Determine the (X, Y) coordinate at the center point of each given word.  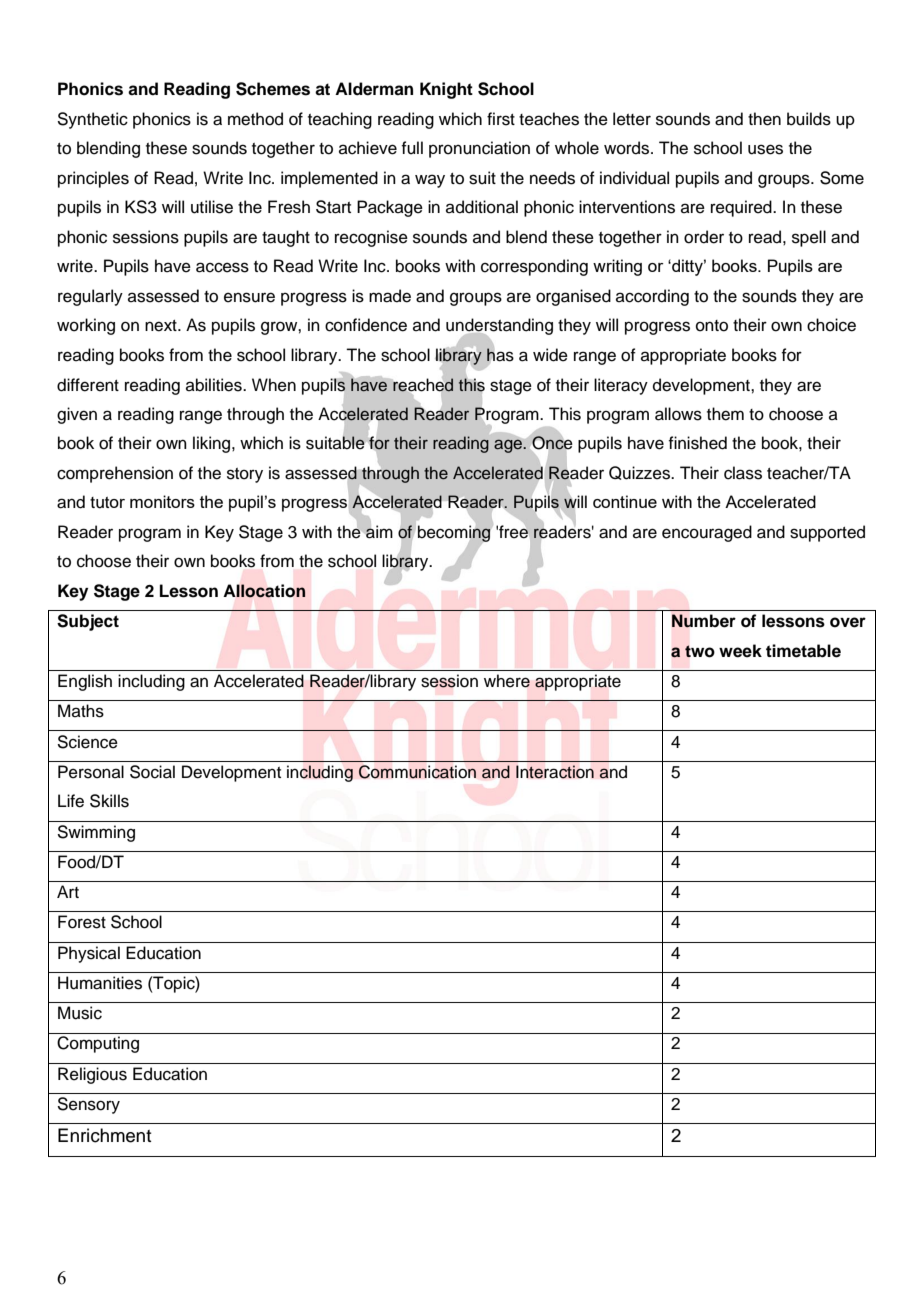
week (740, 651)
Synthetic (92, 120)
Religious (92, 1075)
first (501, 119)
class (743, 473)
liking (213, 444)
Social (152, 772)
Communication (417, 772)
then (764, 119)
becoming (455, 533)
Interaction (555, 772)
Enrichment (105, 1135)
